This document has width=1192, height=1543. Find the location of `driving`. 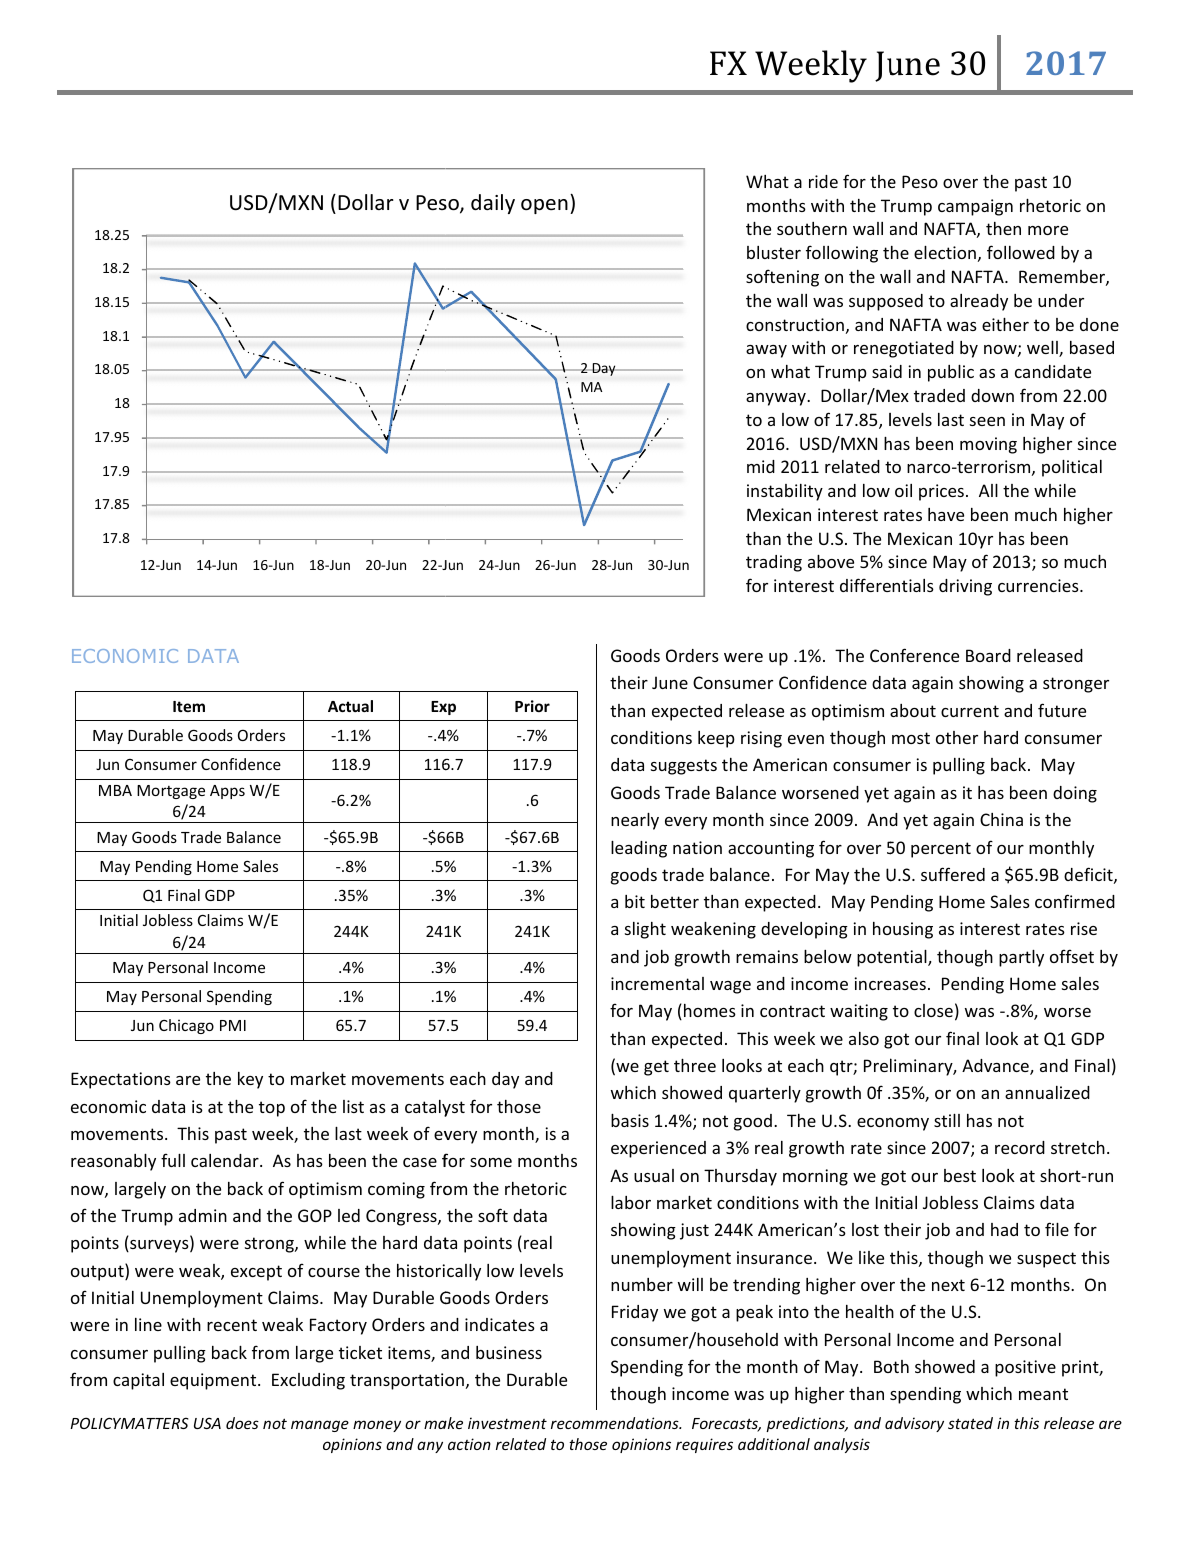

driving is located at coordinates (965, 587).
